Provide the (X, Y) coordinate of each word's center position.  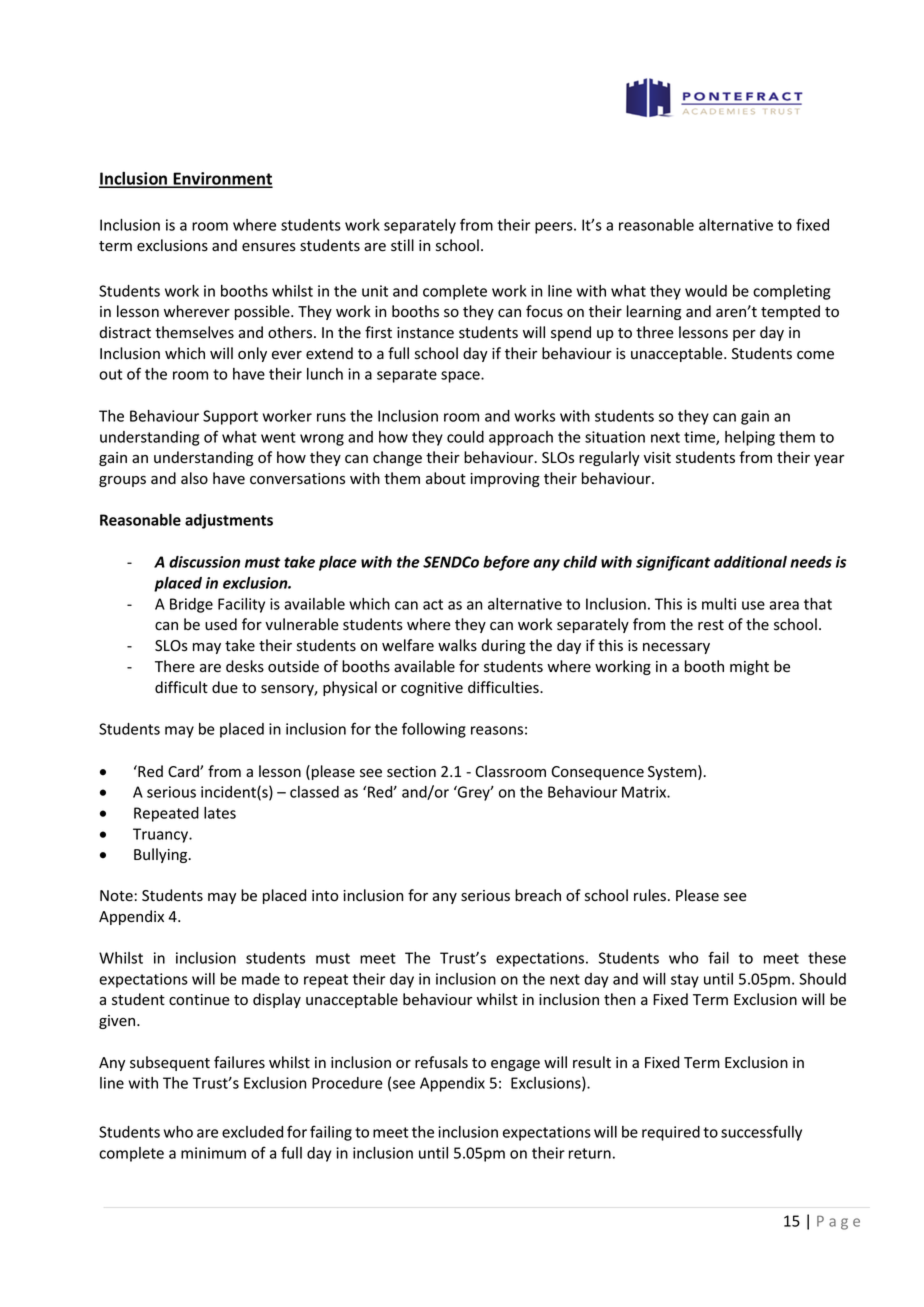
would (706, 291)
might (749, 667)
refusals (441, 1062)
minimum (213, 1153)
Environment (222, 179)
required (671, 1133)
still (402, 245)
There (175, 666)
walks (457, 645)
